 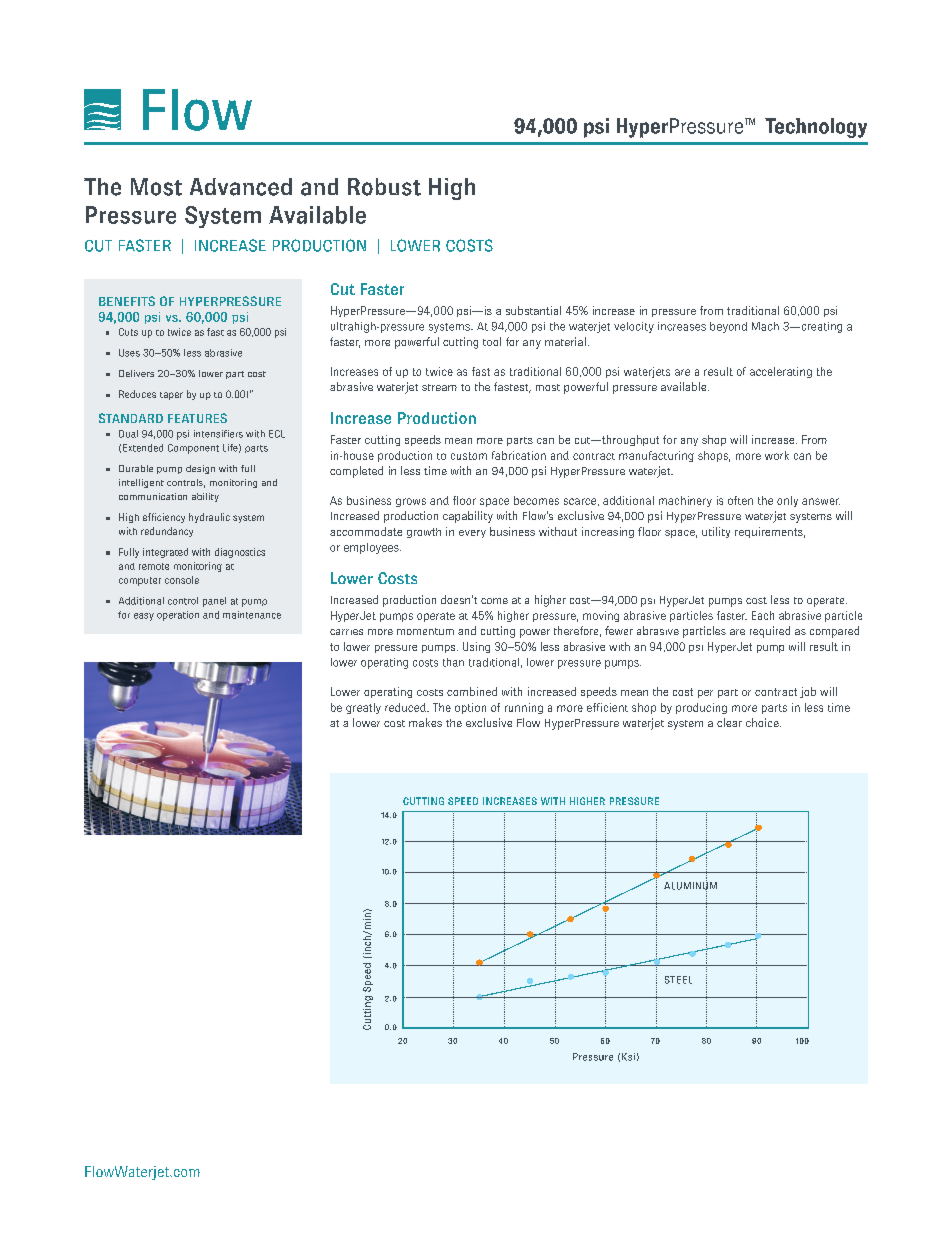 What do you see at coordinates (363, 708) in the screenshot?
I see `greatly` at bounding box center [363, 708].
